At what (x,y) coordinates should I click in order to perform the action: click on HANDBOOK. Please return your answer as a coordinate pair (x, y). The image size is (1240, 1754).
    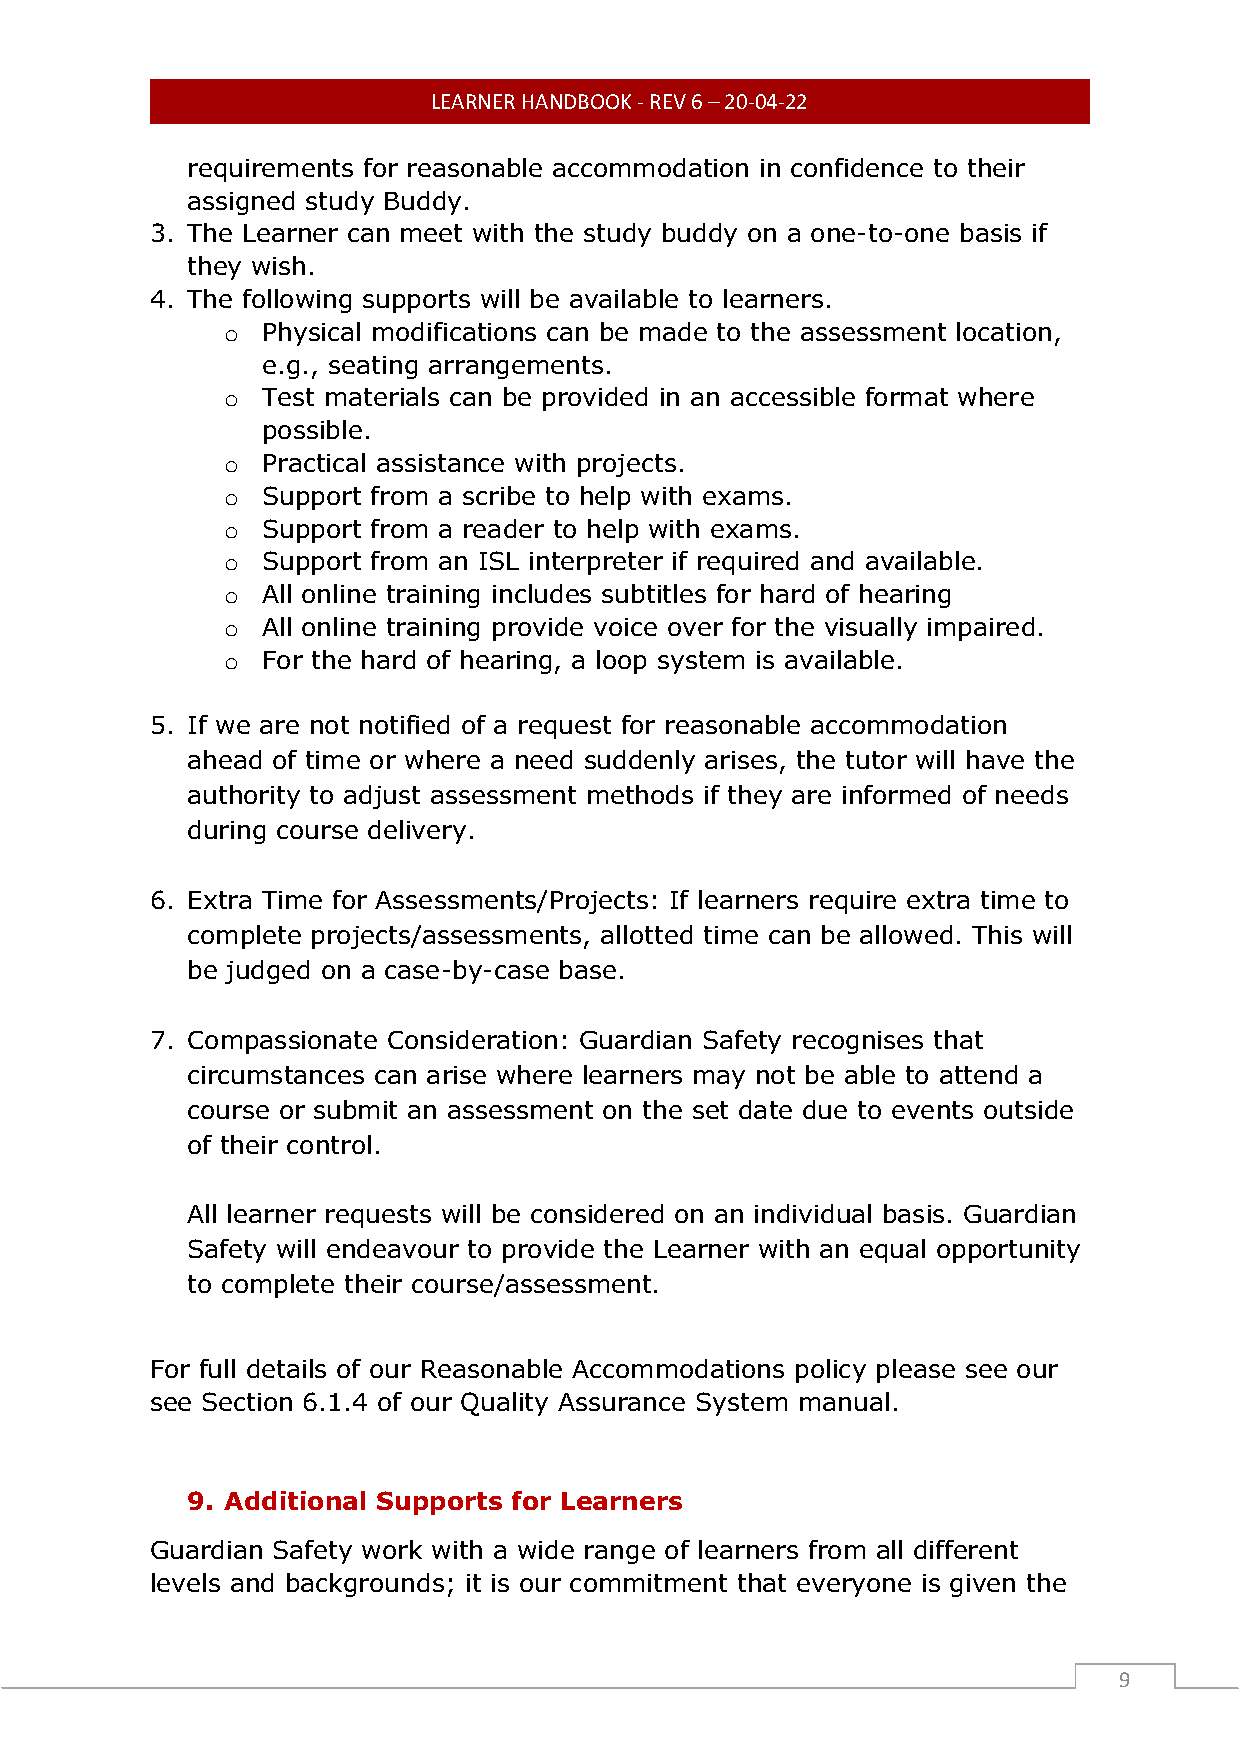
    Looking at the image, I should click on (577, 101).
